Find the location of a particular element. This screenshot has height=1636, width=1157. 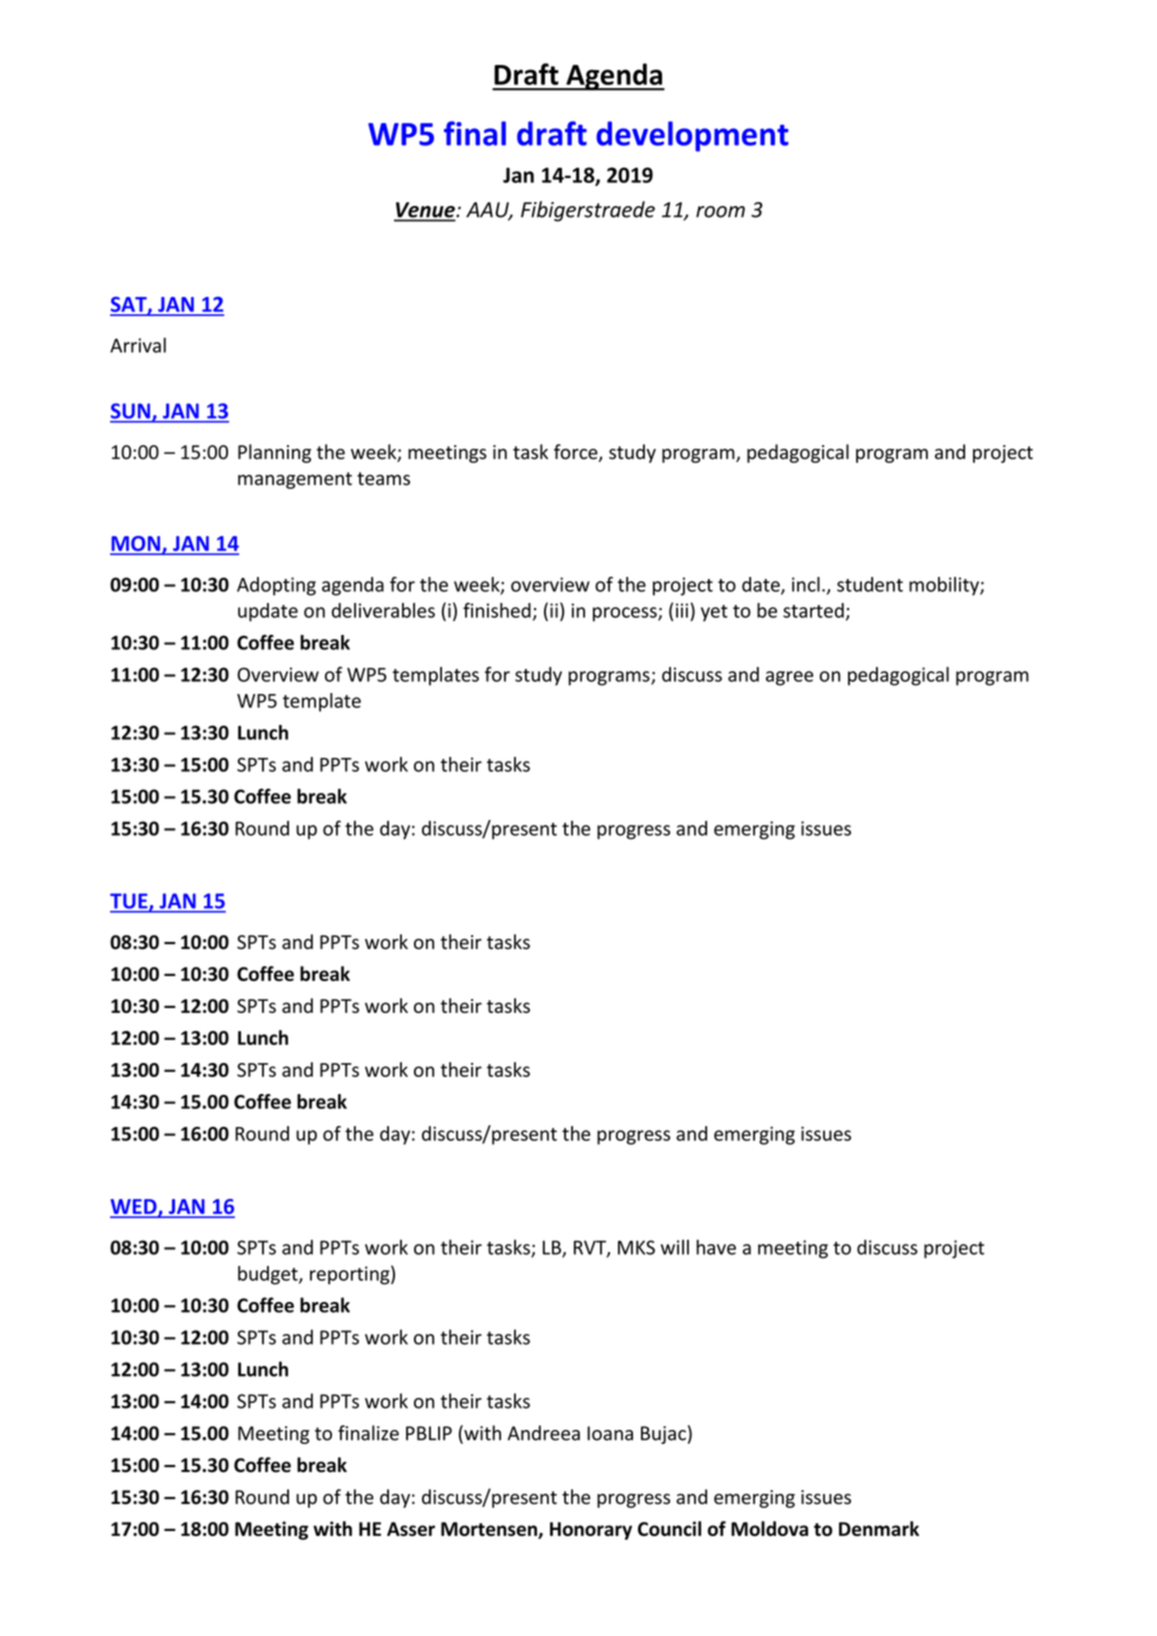

Arrival is located at coordinates (138, 345).
